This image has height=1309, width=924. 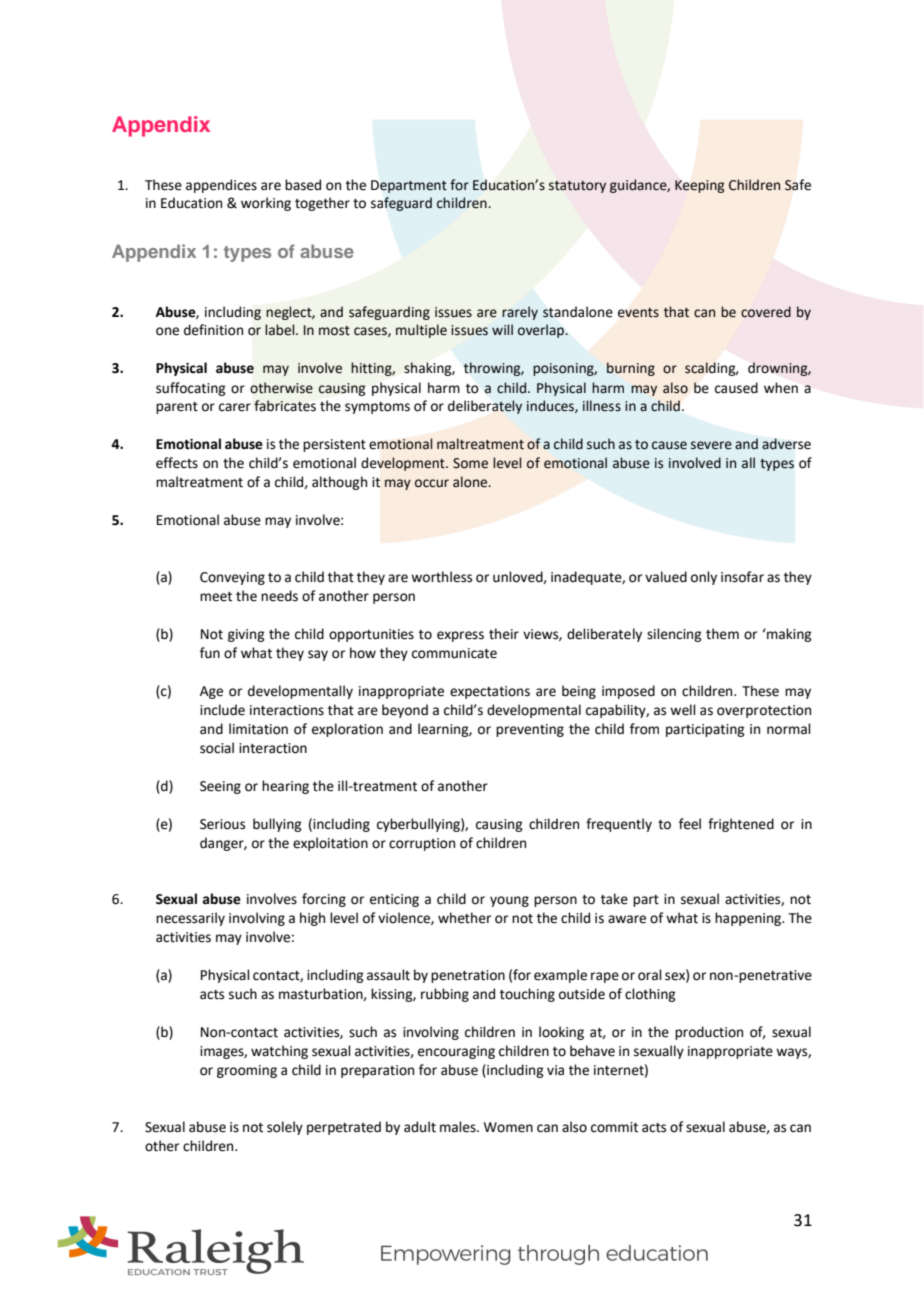 I want to click on grooming, so click(x=247, y=1071).
